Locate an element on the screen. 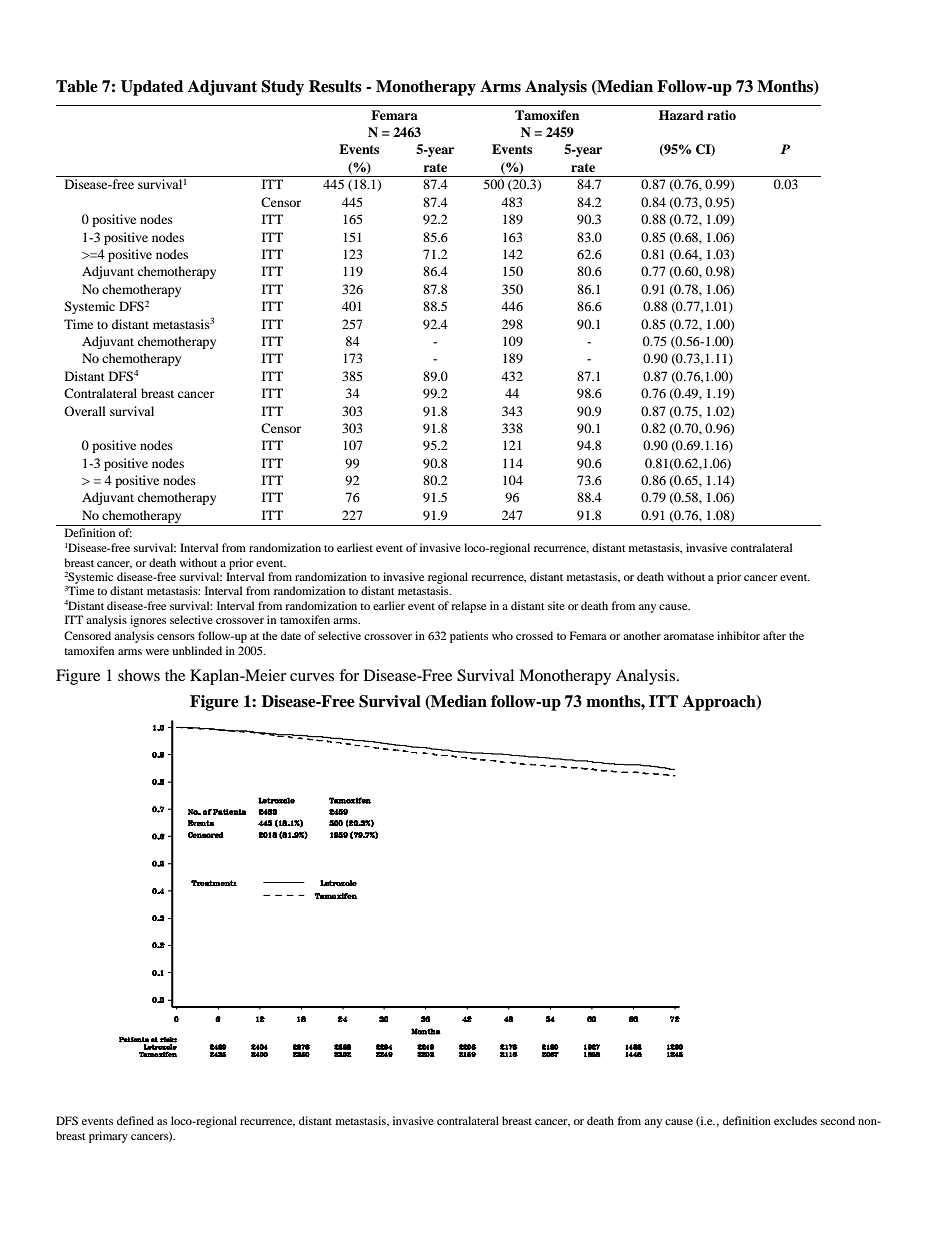 The width and height of the screenshot is (952, 1233). defined is located at coordinates (135, 1120).
